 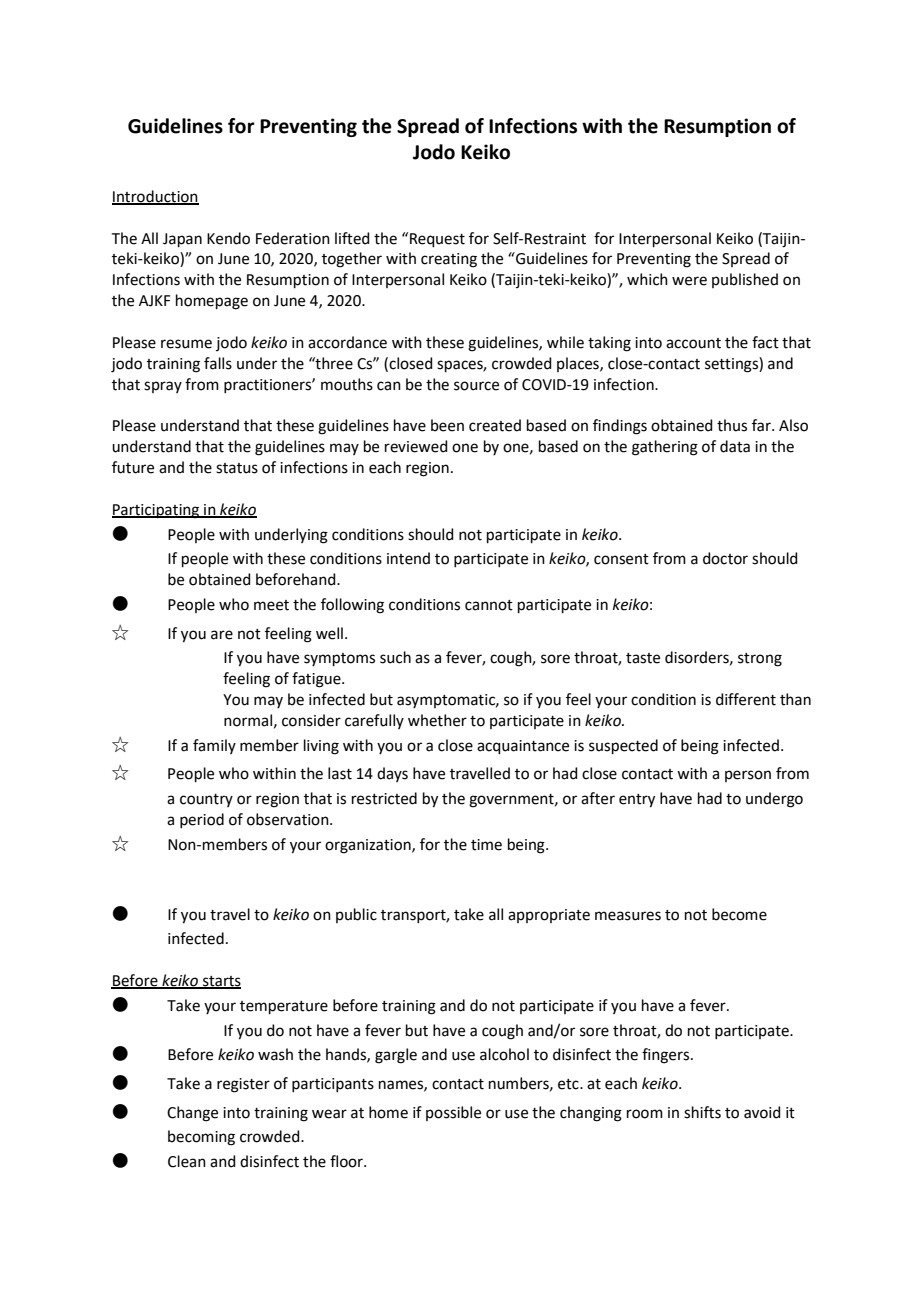 I want to click on Kendo, so click(x=228, y=238).
